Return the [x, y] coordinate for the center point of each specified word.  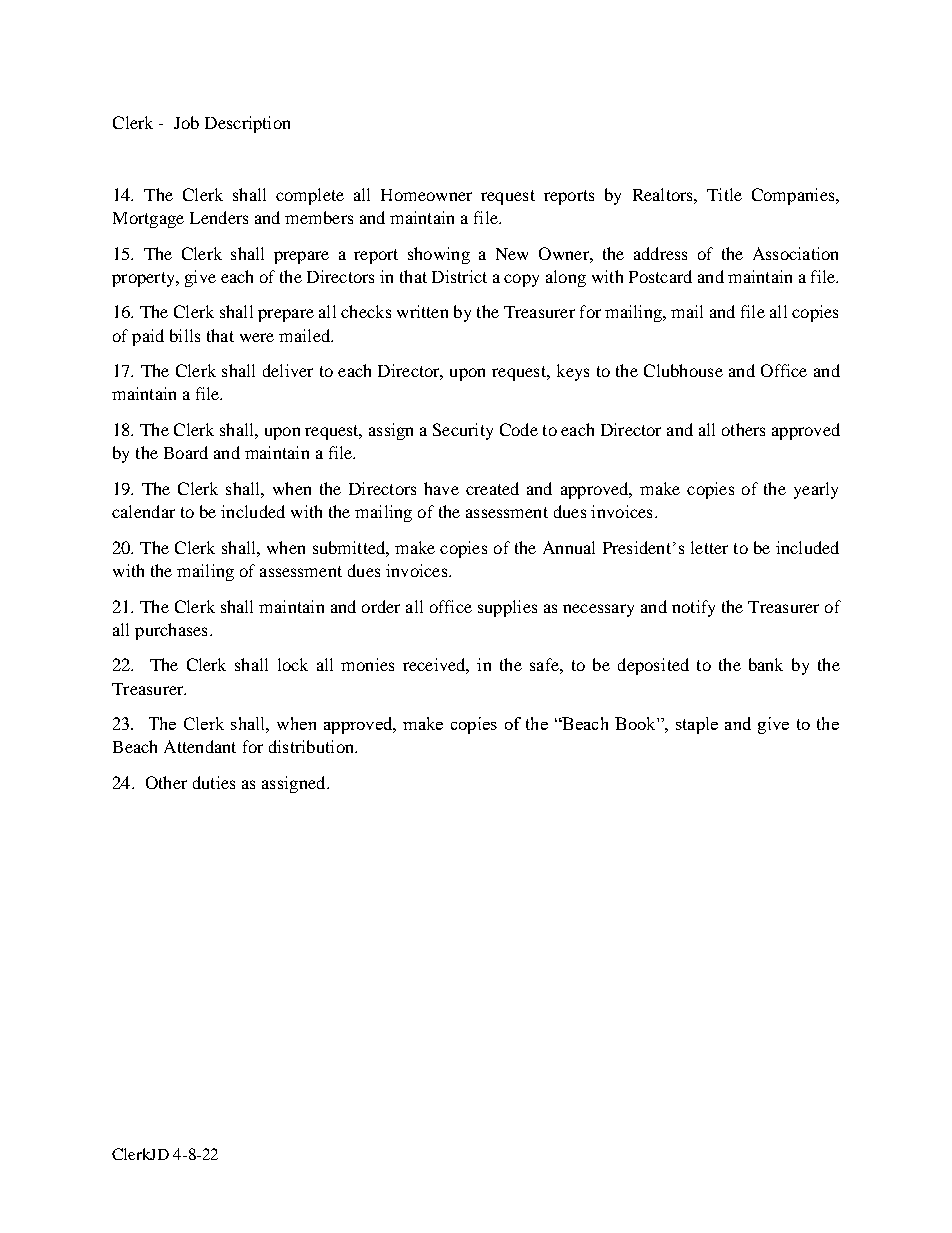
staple [697, 725]
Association [795, 253]
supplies [507, 608]
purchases [171, 631]
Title [724, 194]
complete [310, 196]
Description [247, 124]
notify [693, 608]
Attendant [200, 746]
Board [186, 452]
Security [463, 431]
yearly [816, 490]
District [459, 276]
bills [185, 335]
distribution [312, 746]
